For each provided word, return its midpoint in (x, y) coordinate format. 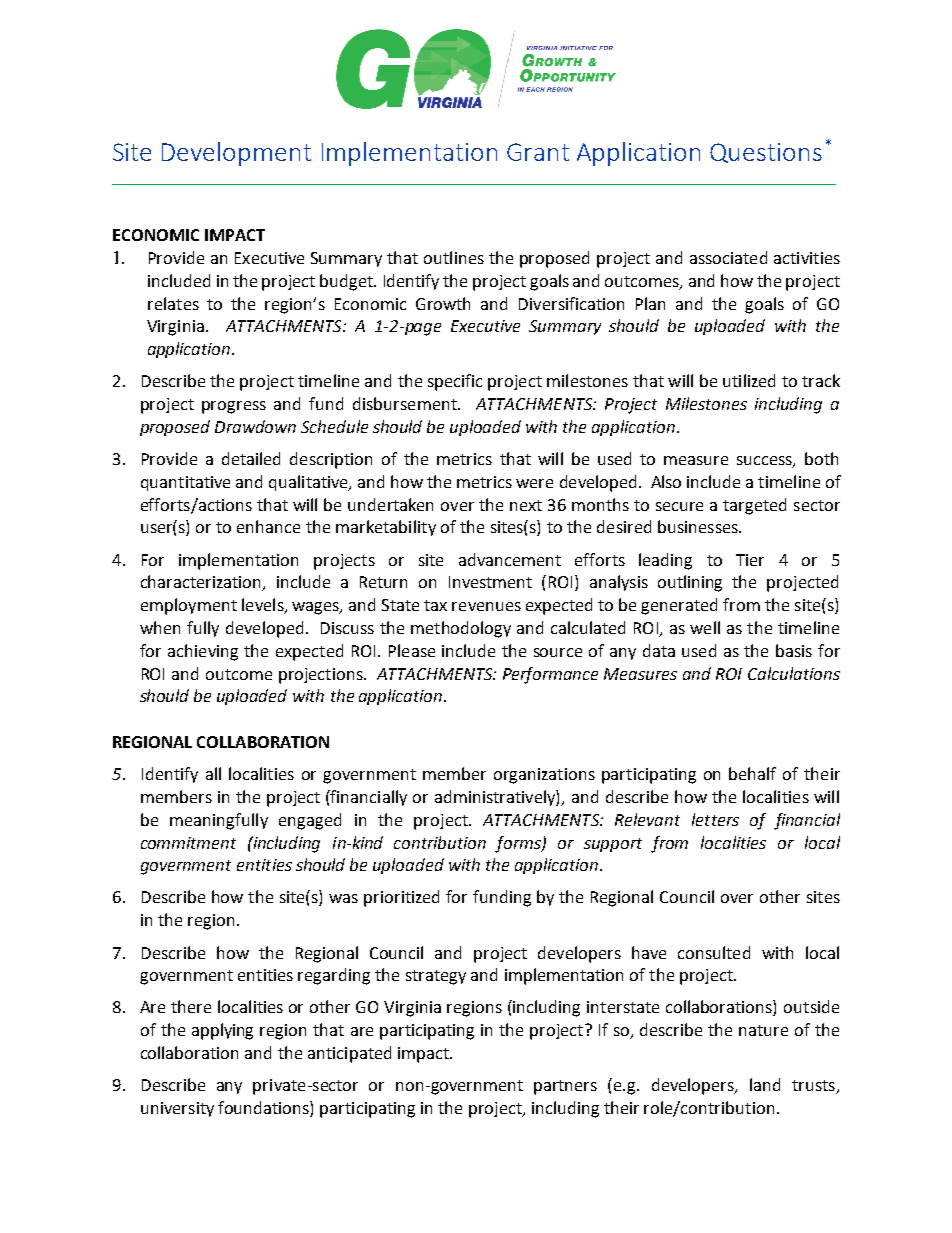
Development (236, 154)
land (765, 1084)
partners (565, 1087)
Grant (538, 152)
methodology (461, 629)
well (705, 627)
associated (728, 257)
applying (222, 1031)
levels (264, 606)
